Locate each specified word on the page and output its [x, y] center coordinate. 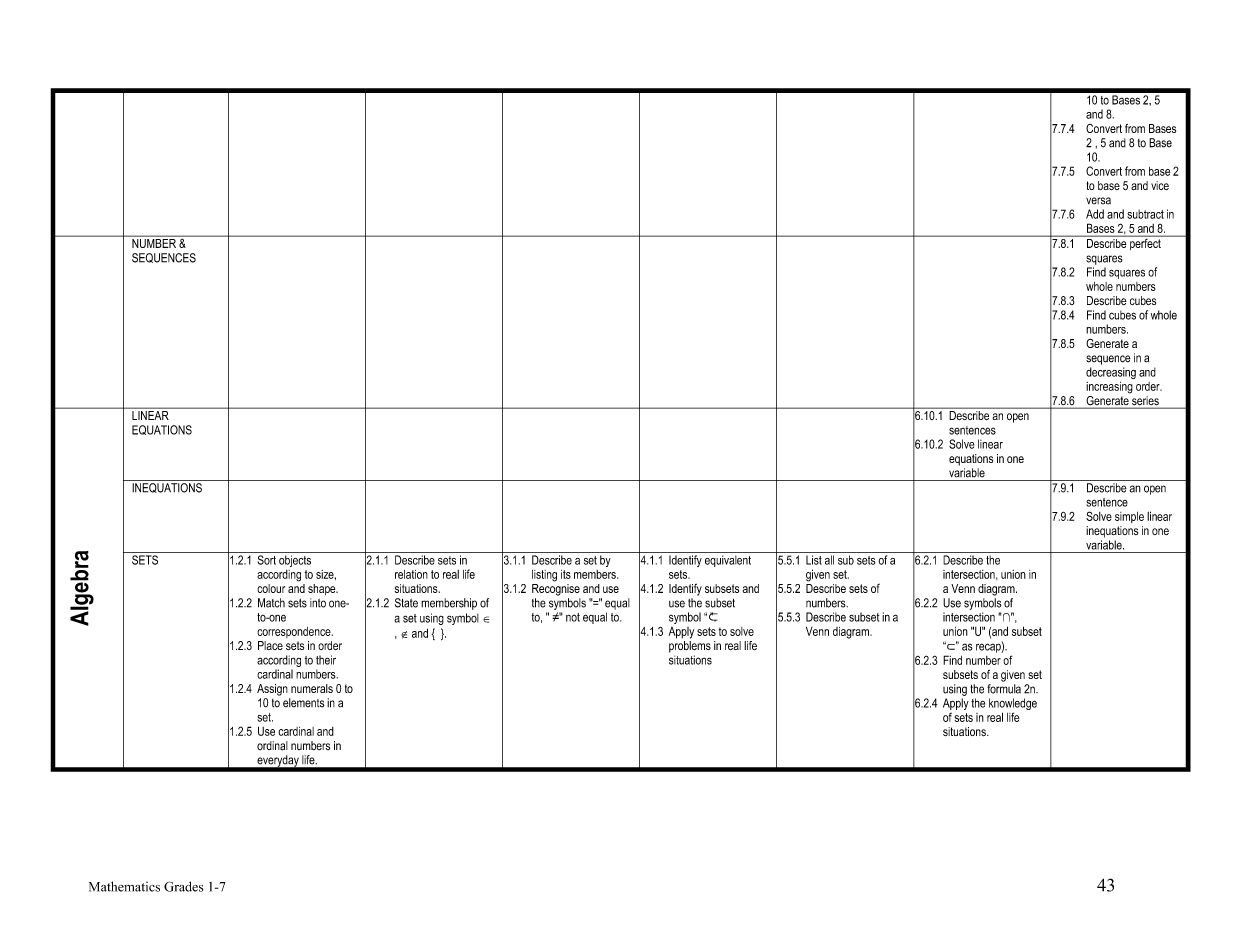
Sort [267, 560]
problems [690, 647]
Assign [272, 690]
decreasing [1111, 373]
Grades [184, 886]
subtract [1145, 214]
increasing [1109, 388]
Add [1095, 214]
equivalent [728, 561]
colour [271, 588]
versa [1098, 201]
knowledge [1013, 705]
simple [1129, 517]
